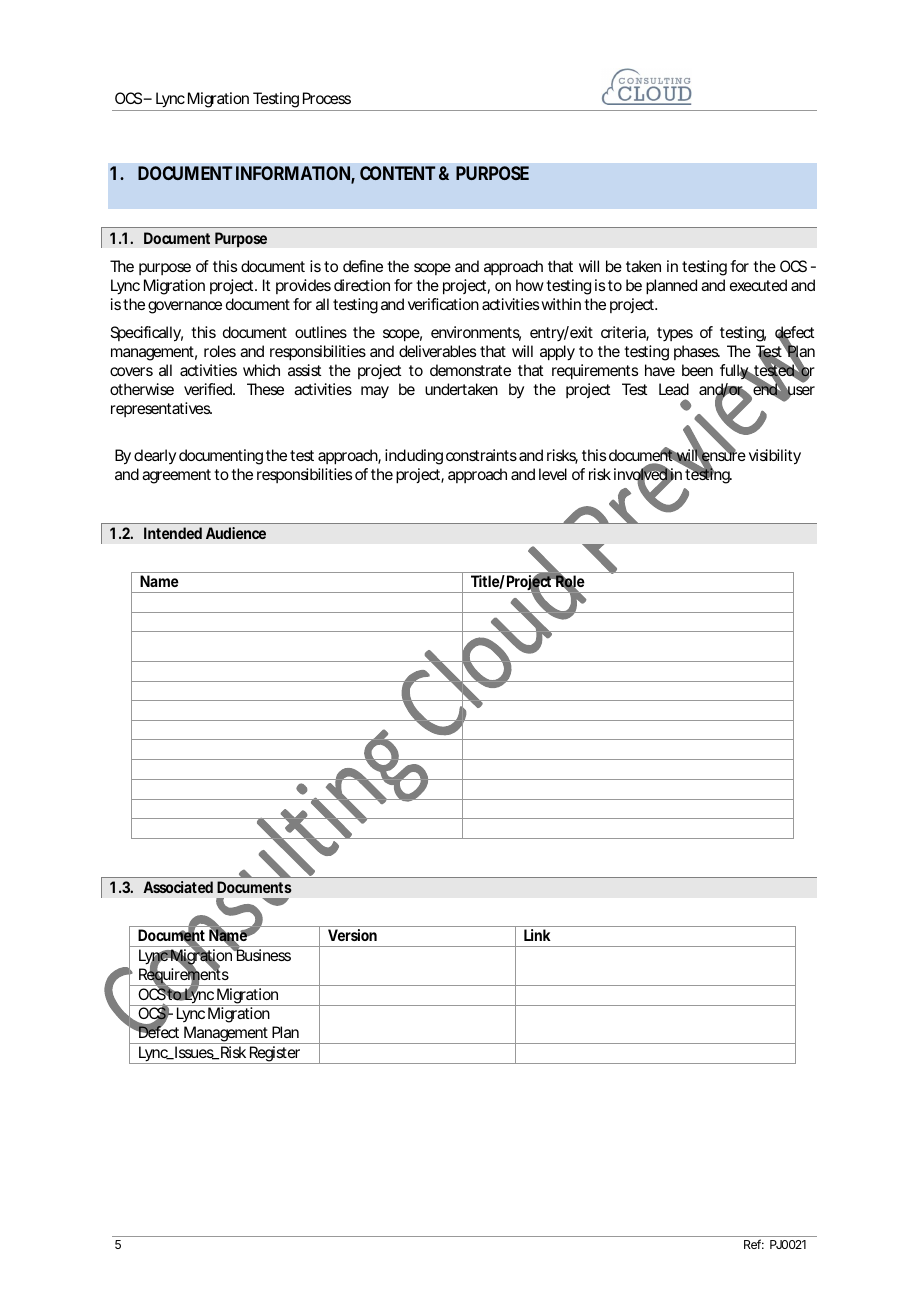 The height and width of the screenshot is (1308, 924). What do you see at coordinates (178, 887) in the screenshot?
I see `Associated` at bounding box center [178, 887].
